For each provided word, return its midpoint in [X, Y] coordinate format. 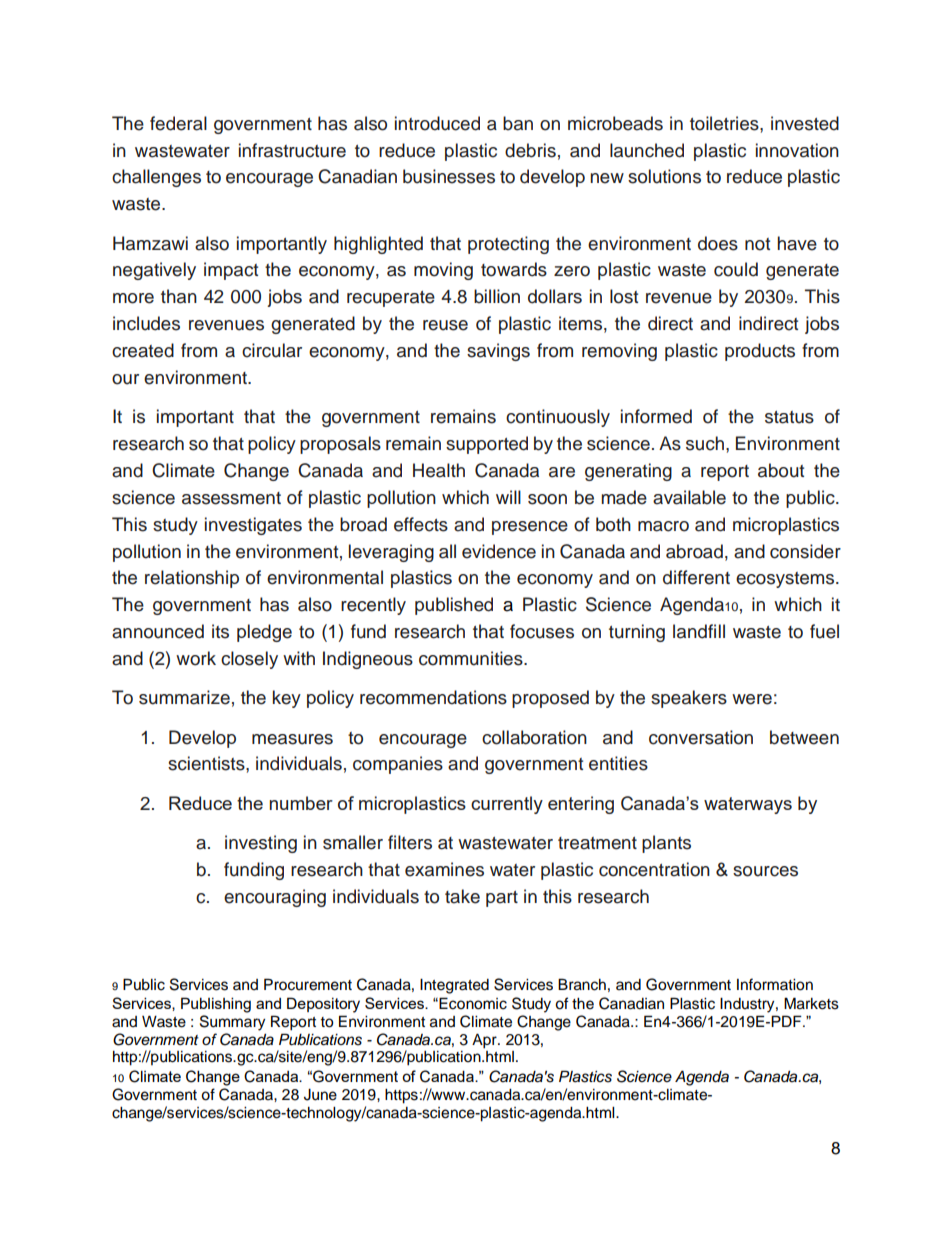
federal [178, 123]
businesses [449, 176]
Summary [232, 1023]
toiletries [725, 123]
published [454, 606]
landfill [699, 631]
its [220, 631]
